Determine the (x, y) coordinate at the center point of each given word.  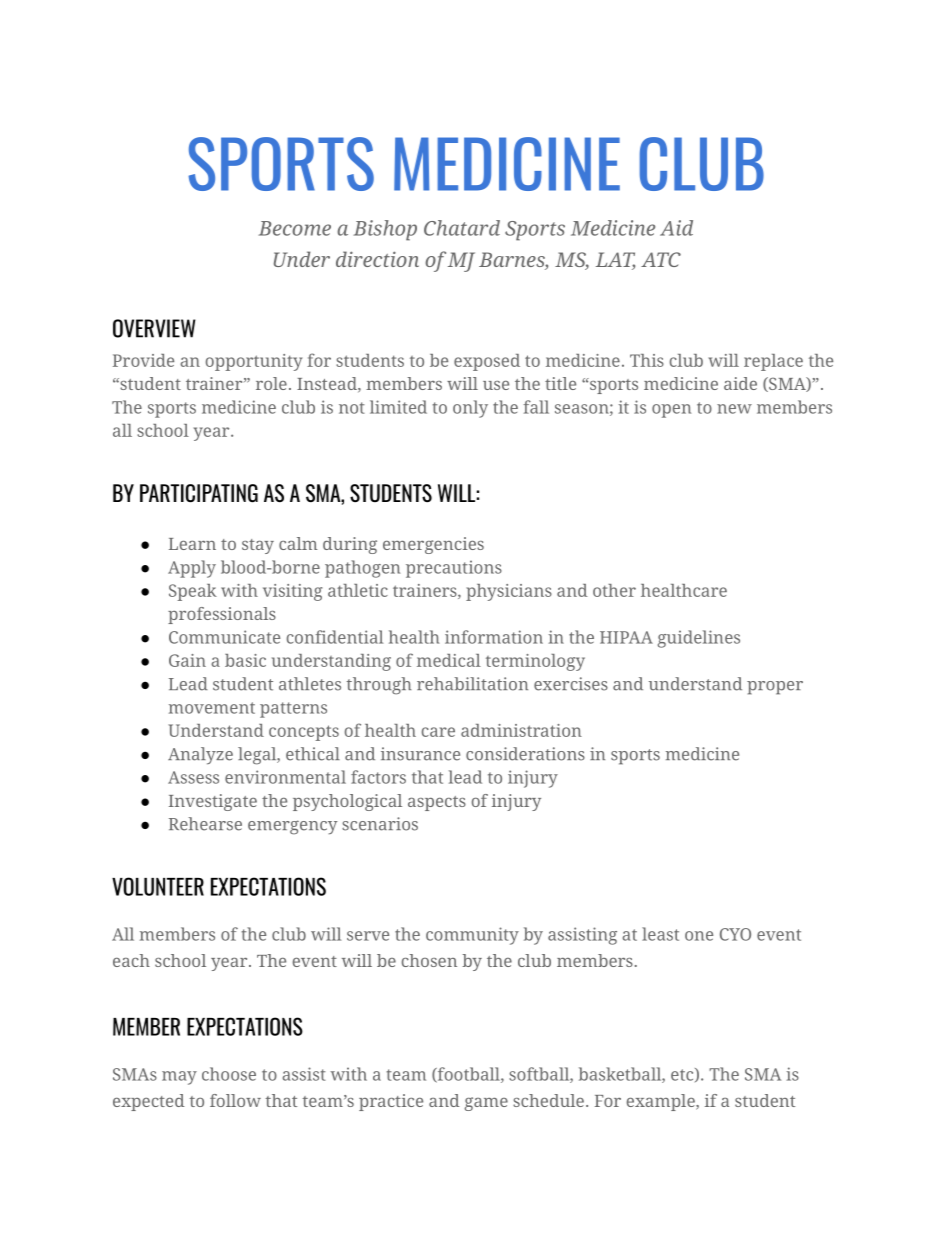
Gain (187, 660)
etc (683, 1075)
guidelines (699, 639)
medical (449, 660)
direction (377, 259)
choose (229, 1074)
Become (295, 228)
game (486, 1104)
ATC (661, 259)
